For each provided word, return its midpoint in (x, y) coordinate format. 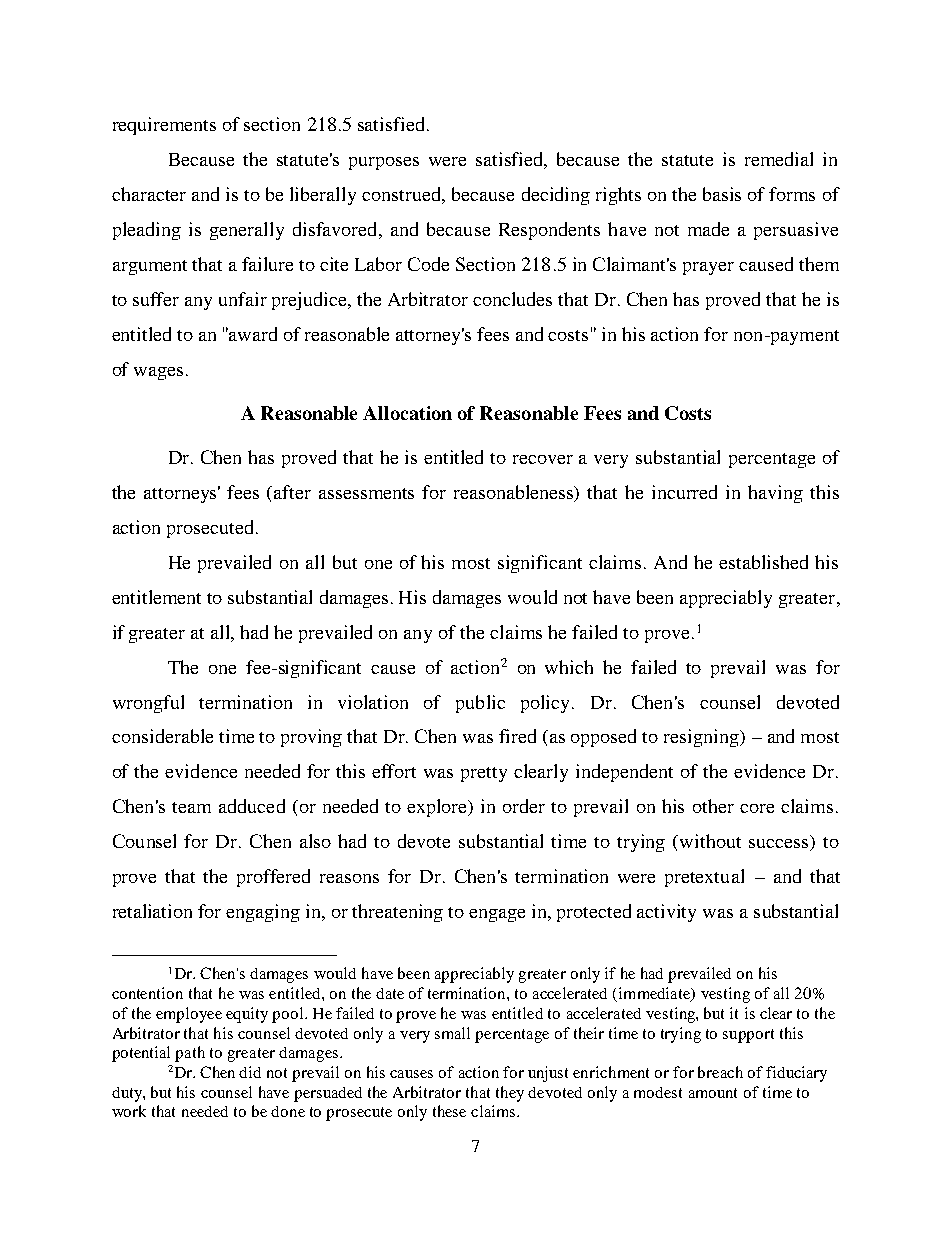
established (763, 562)
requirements (164, 126)
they (510, 1094)
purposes (384, 163)
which (569, 667)
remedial (779, 159)
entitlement (156, 597)
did (250, 1072)
